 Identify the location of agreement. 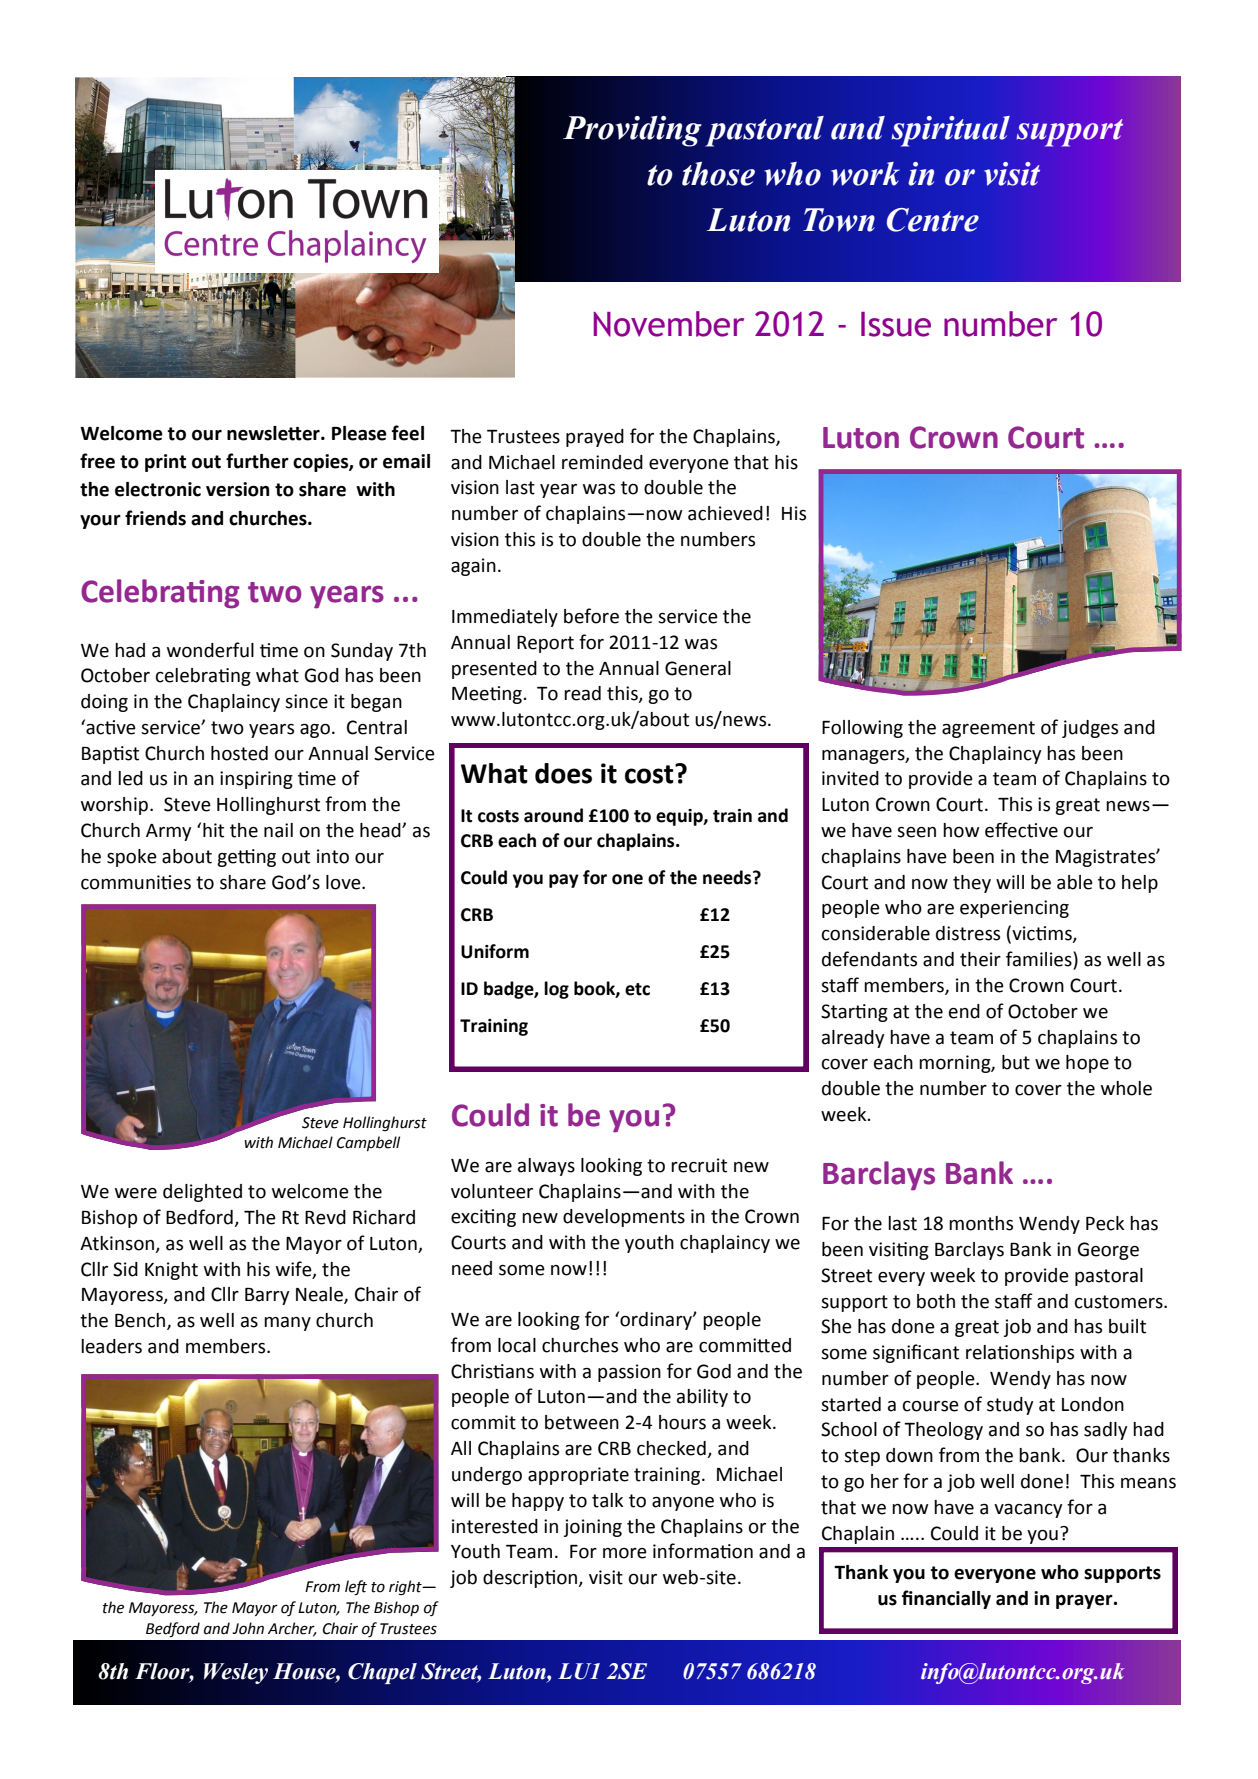
(988, 729).
